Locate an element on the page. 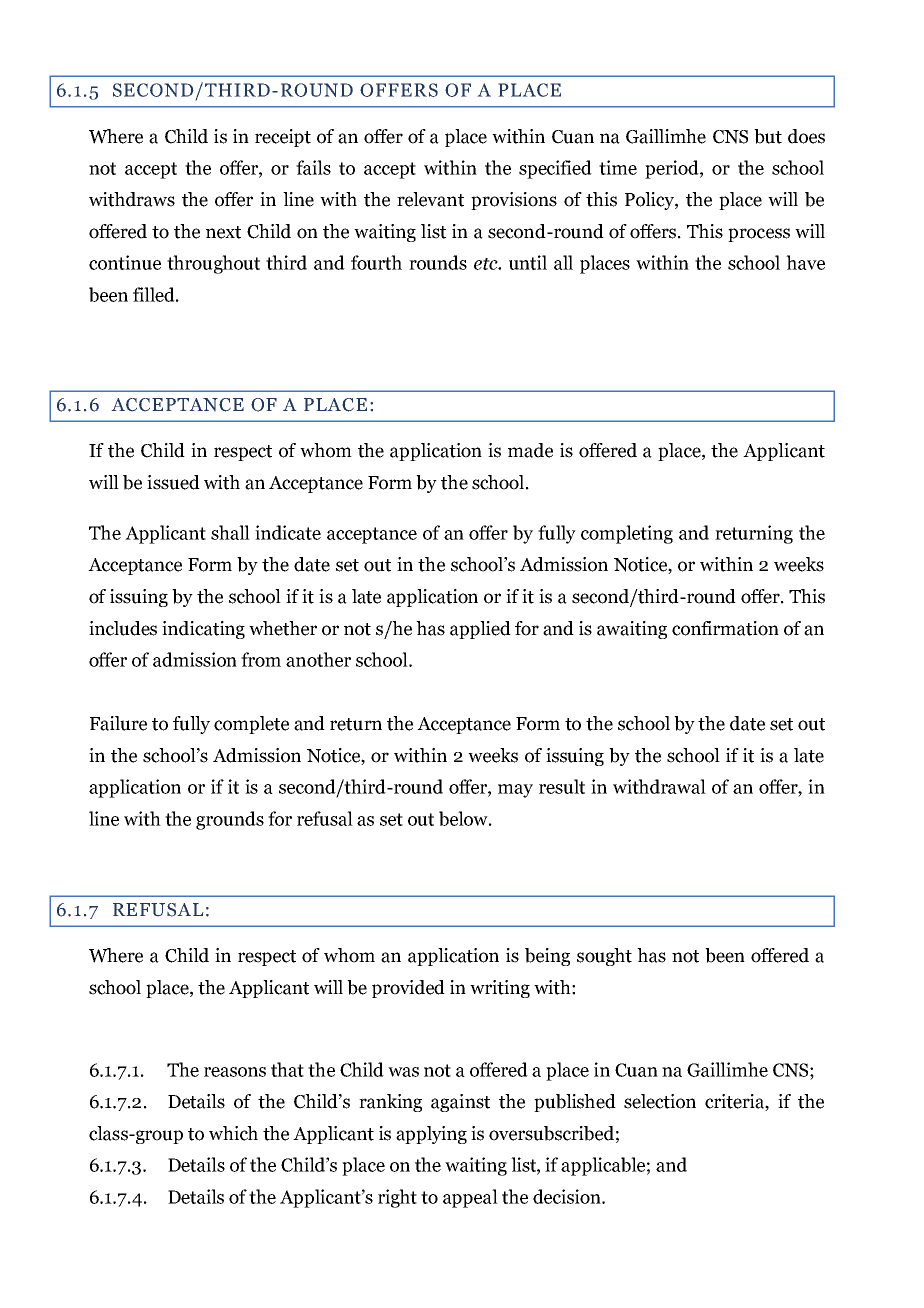 Image resolution: width=924 pixels, height=1308 pixels. but is located at coordinates (768, 136).
